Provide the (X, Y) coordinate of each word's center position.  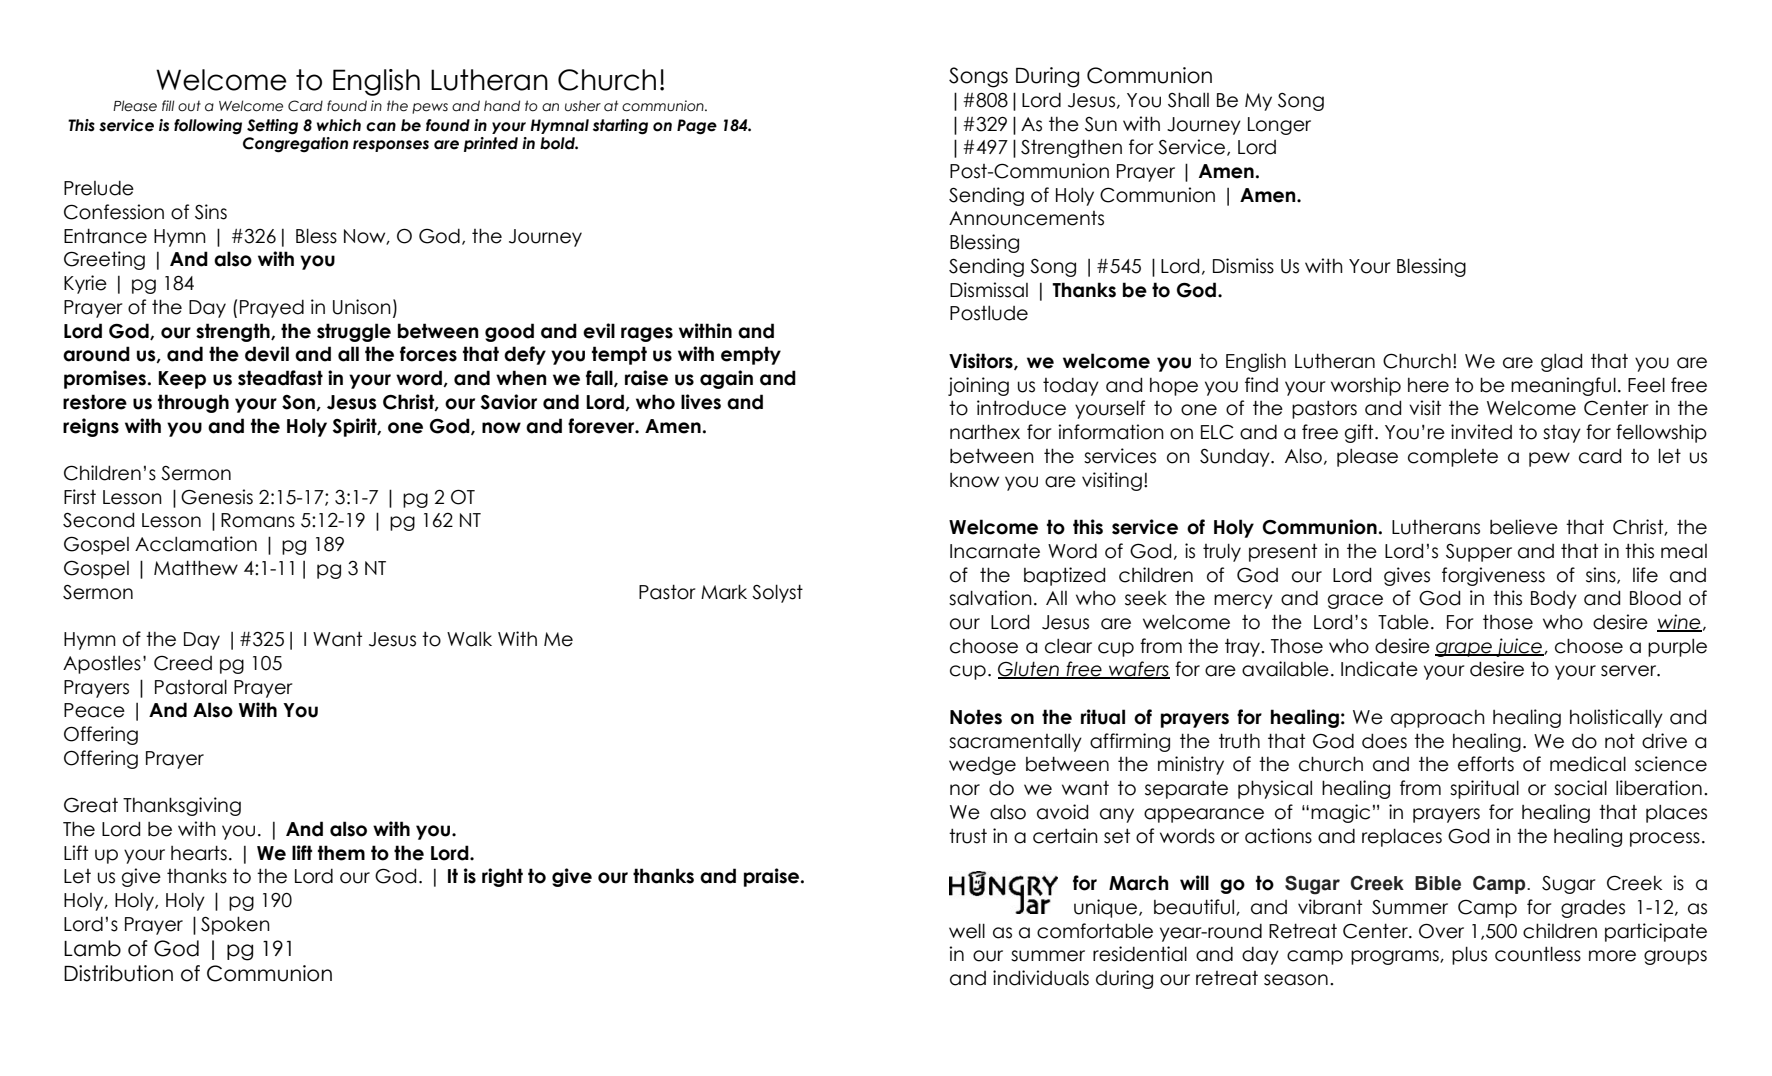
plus (1469, 955)
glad (1561, 362)
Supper (1479, 553)
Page (697, 127)
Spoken (235, 925)
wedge (982, 765)
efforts (1486, 764)
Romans (258, 520)
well (967, 931)
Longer (1279, 126)
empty (751, 355)
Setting (272, 127)
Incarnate (995, 551)
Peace (94, 710)
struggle (354, 332)
